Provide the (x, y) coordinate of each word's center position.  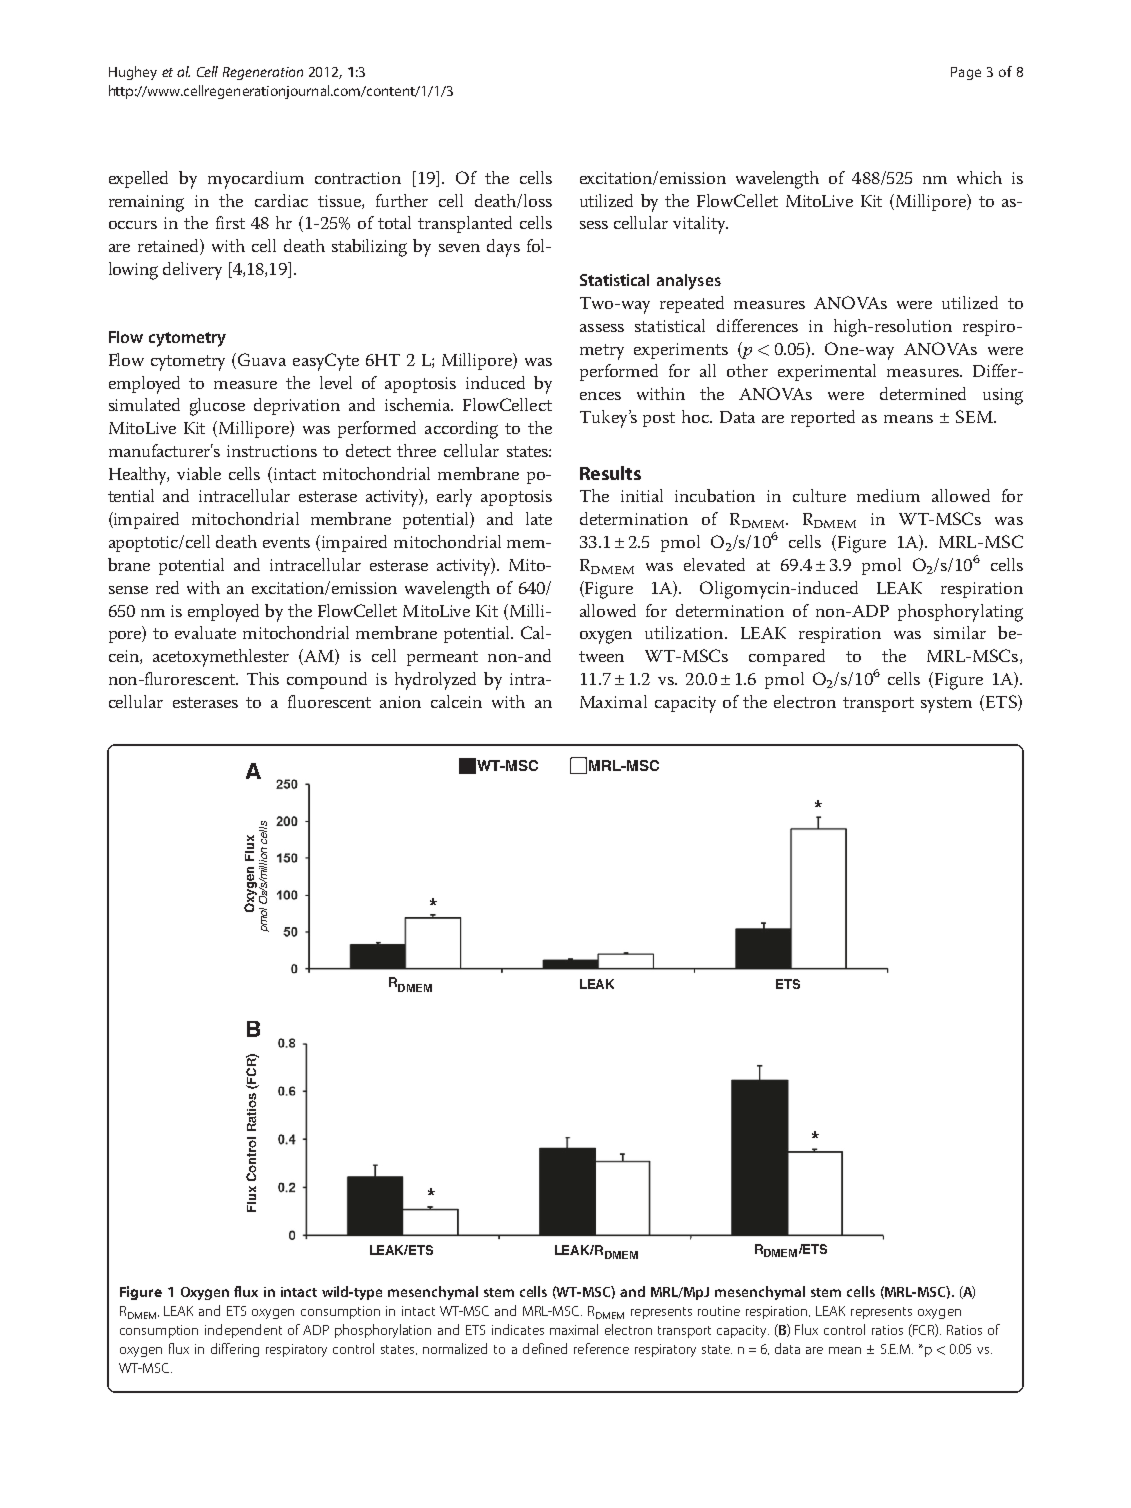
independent (243, 1331)
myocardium (256, 180)
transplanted (465, 224)
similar (960, 632)
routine (719, 1311)
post (659, 419)
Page (966, 73)
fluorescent (329, 701)
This (263, 678)
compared (787, 657)
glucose (217, 407)
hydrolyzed (435, 681)
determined (923, 393)
